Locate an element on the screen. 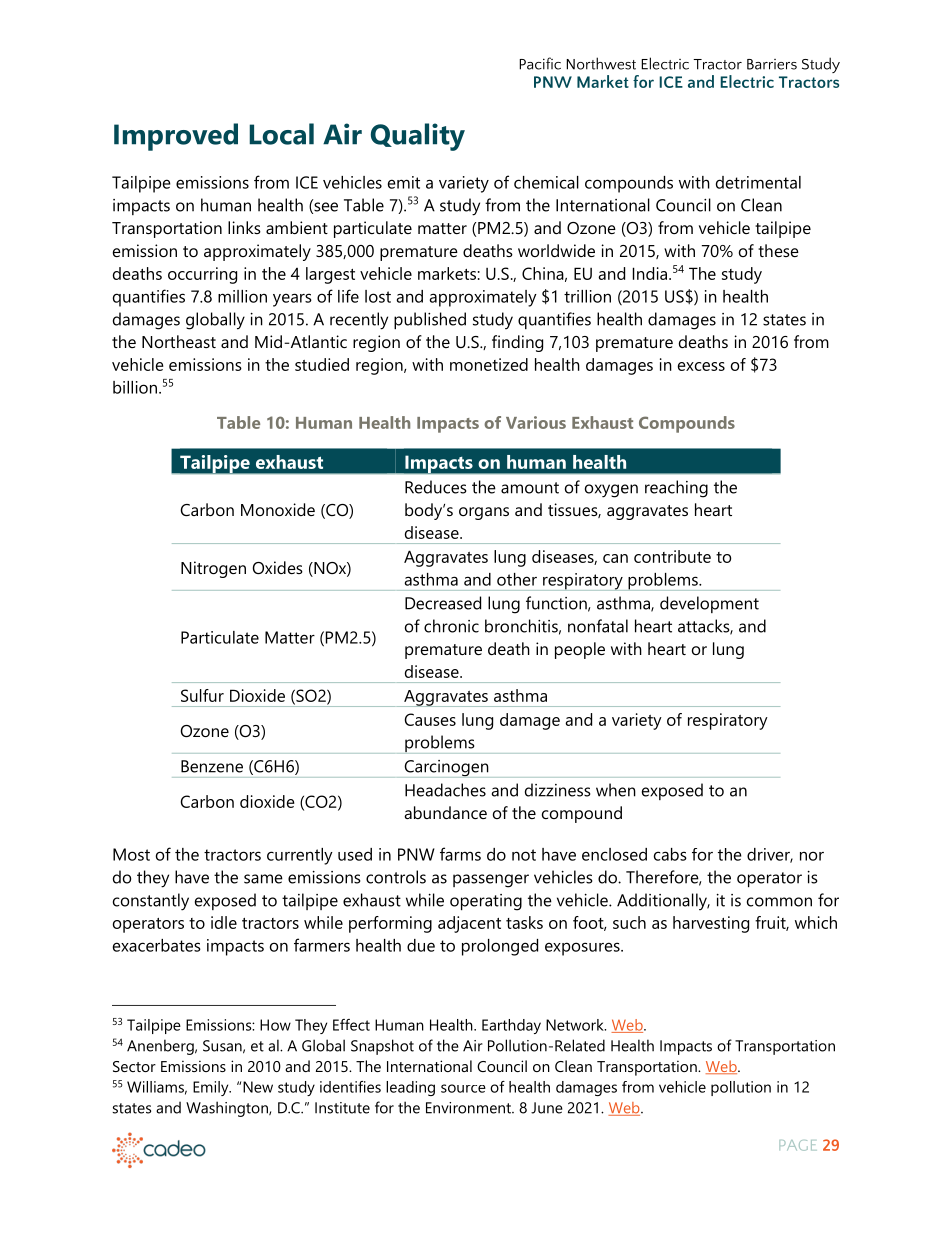 The width and height of the screenshot is (952, 1233). cabs is located at coordinates (670, 854).
